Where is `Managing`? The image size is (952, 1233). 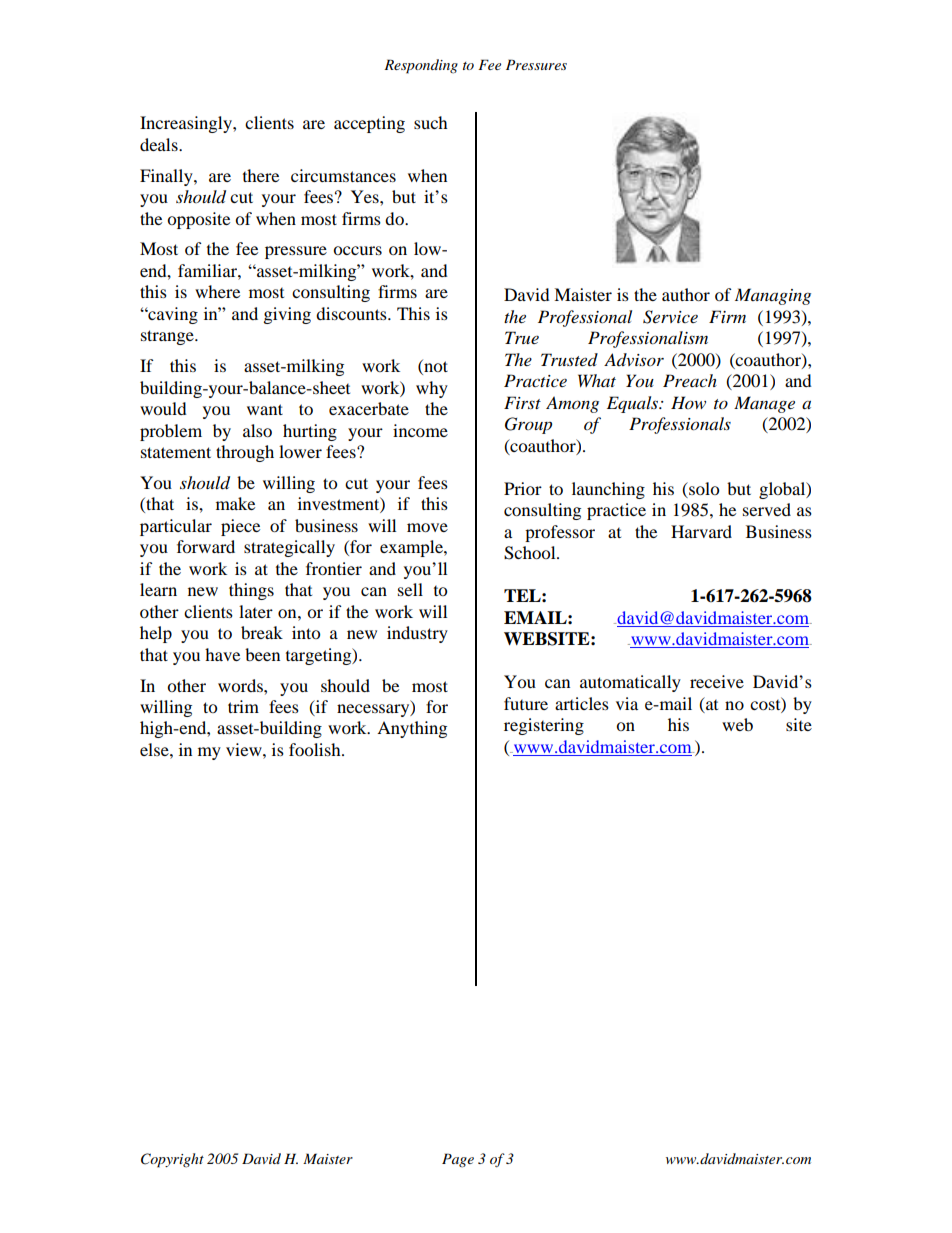
Managing is located at coordinates (773, 296).
